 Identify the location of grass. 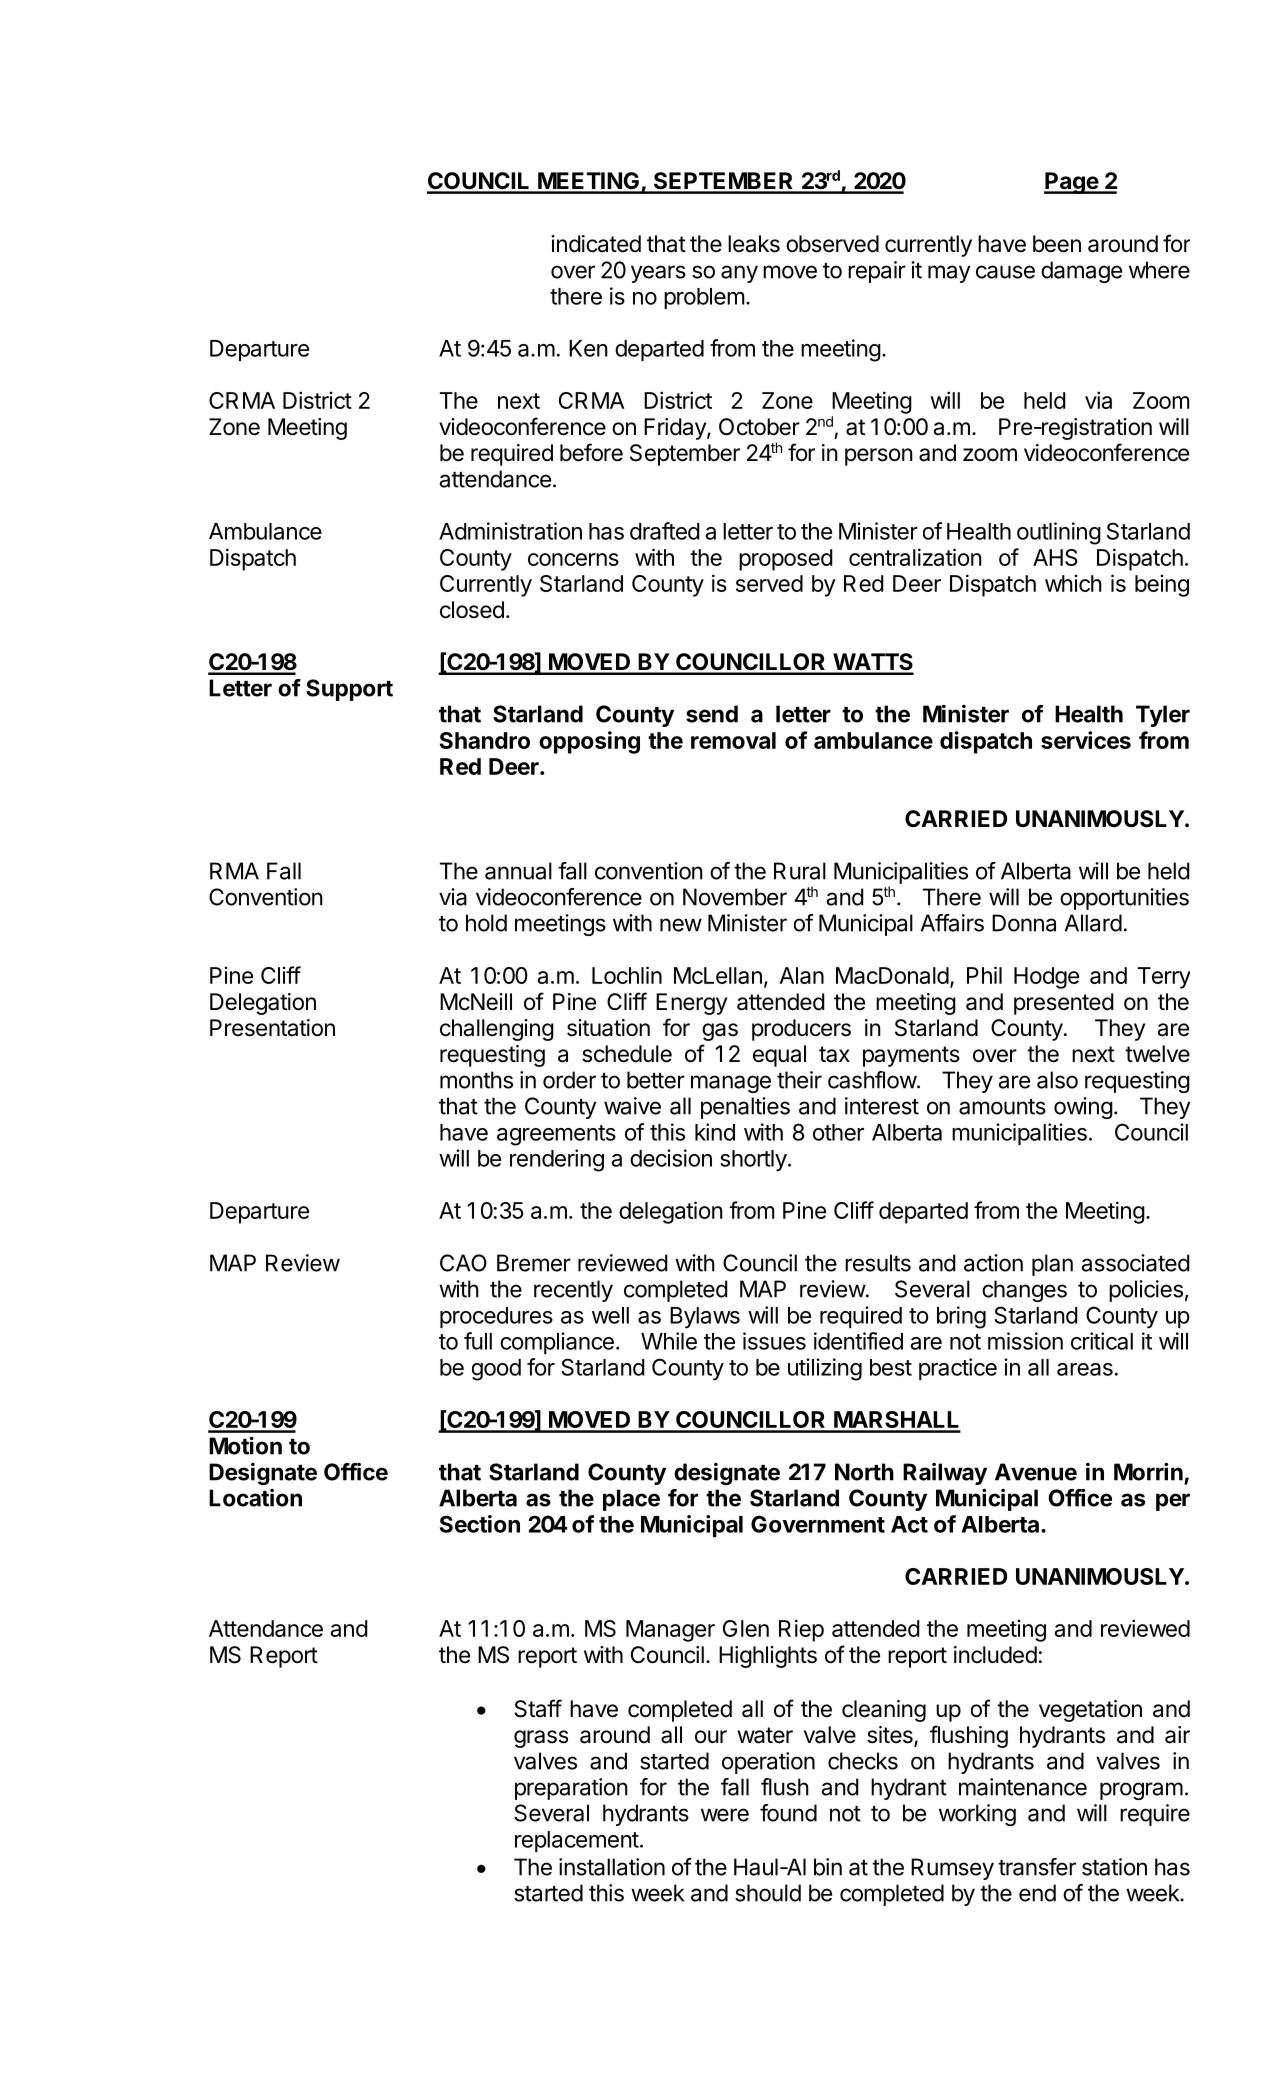
(541, 1739).
